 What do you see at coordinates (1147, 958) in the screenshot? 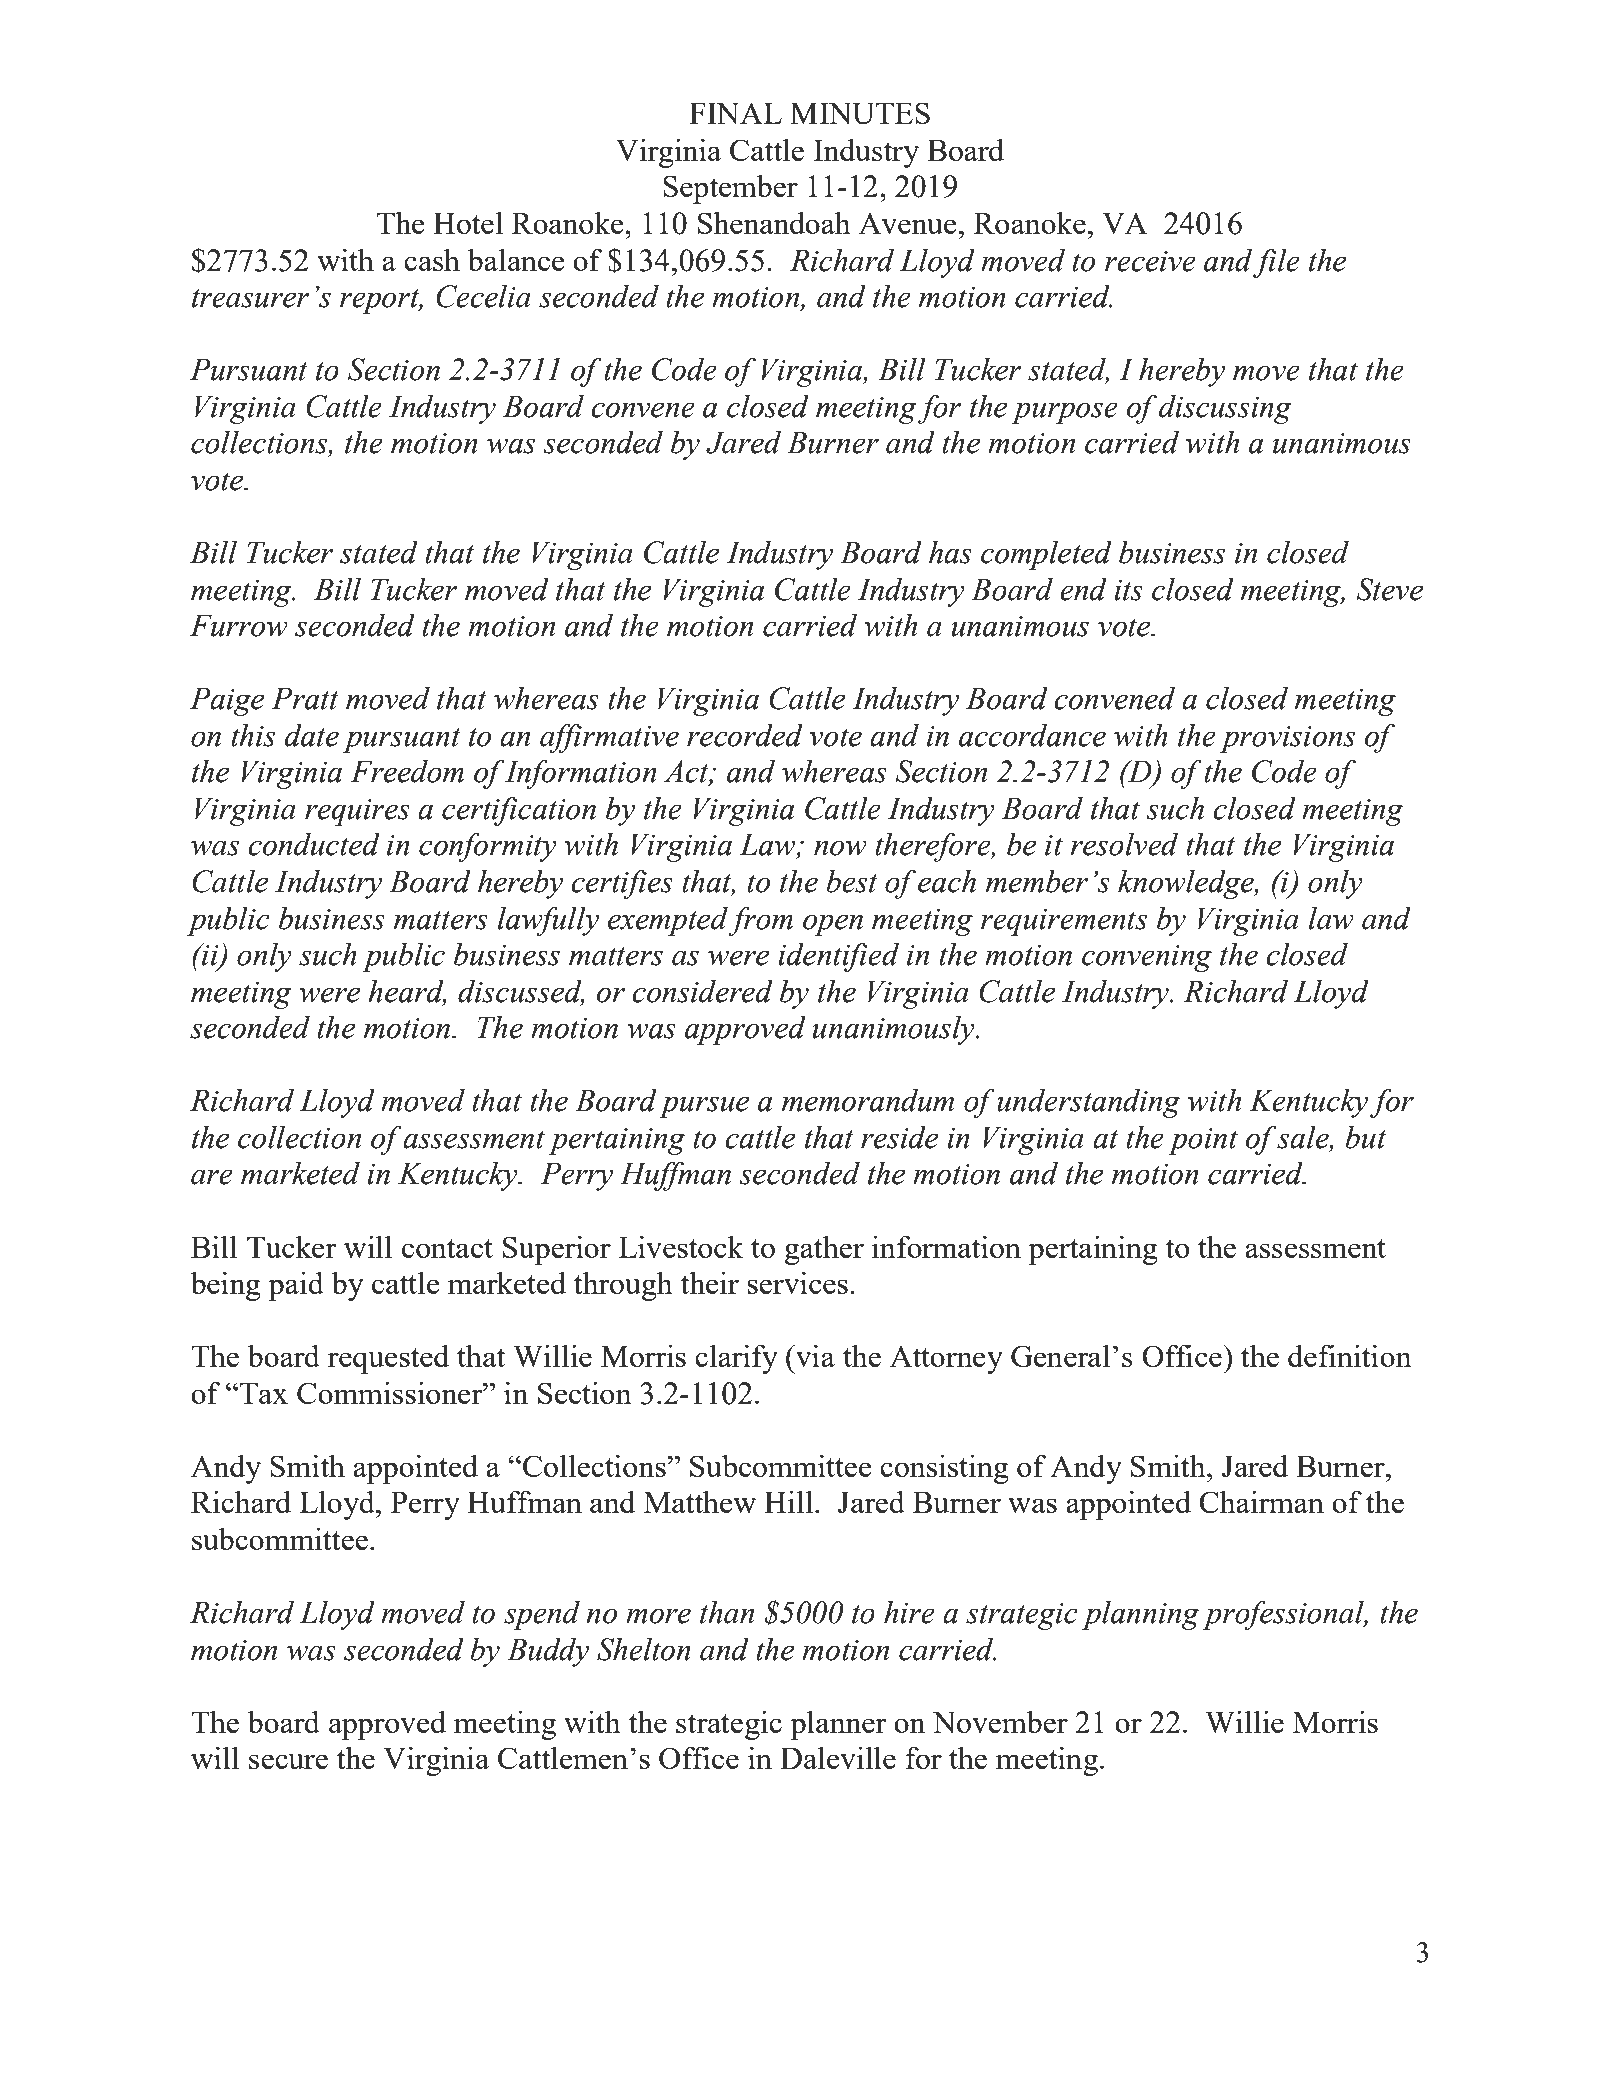
I see `convening` at bounding box center [1147, 958].
